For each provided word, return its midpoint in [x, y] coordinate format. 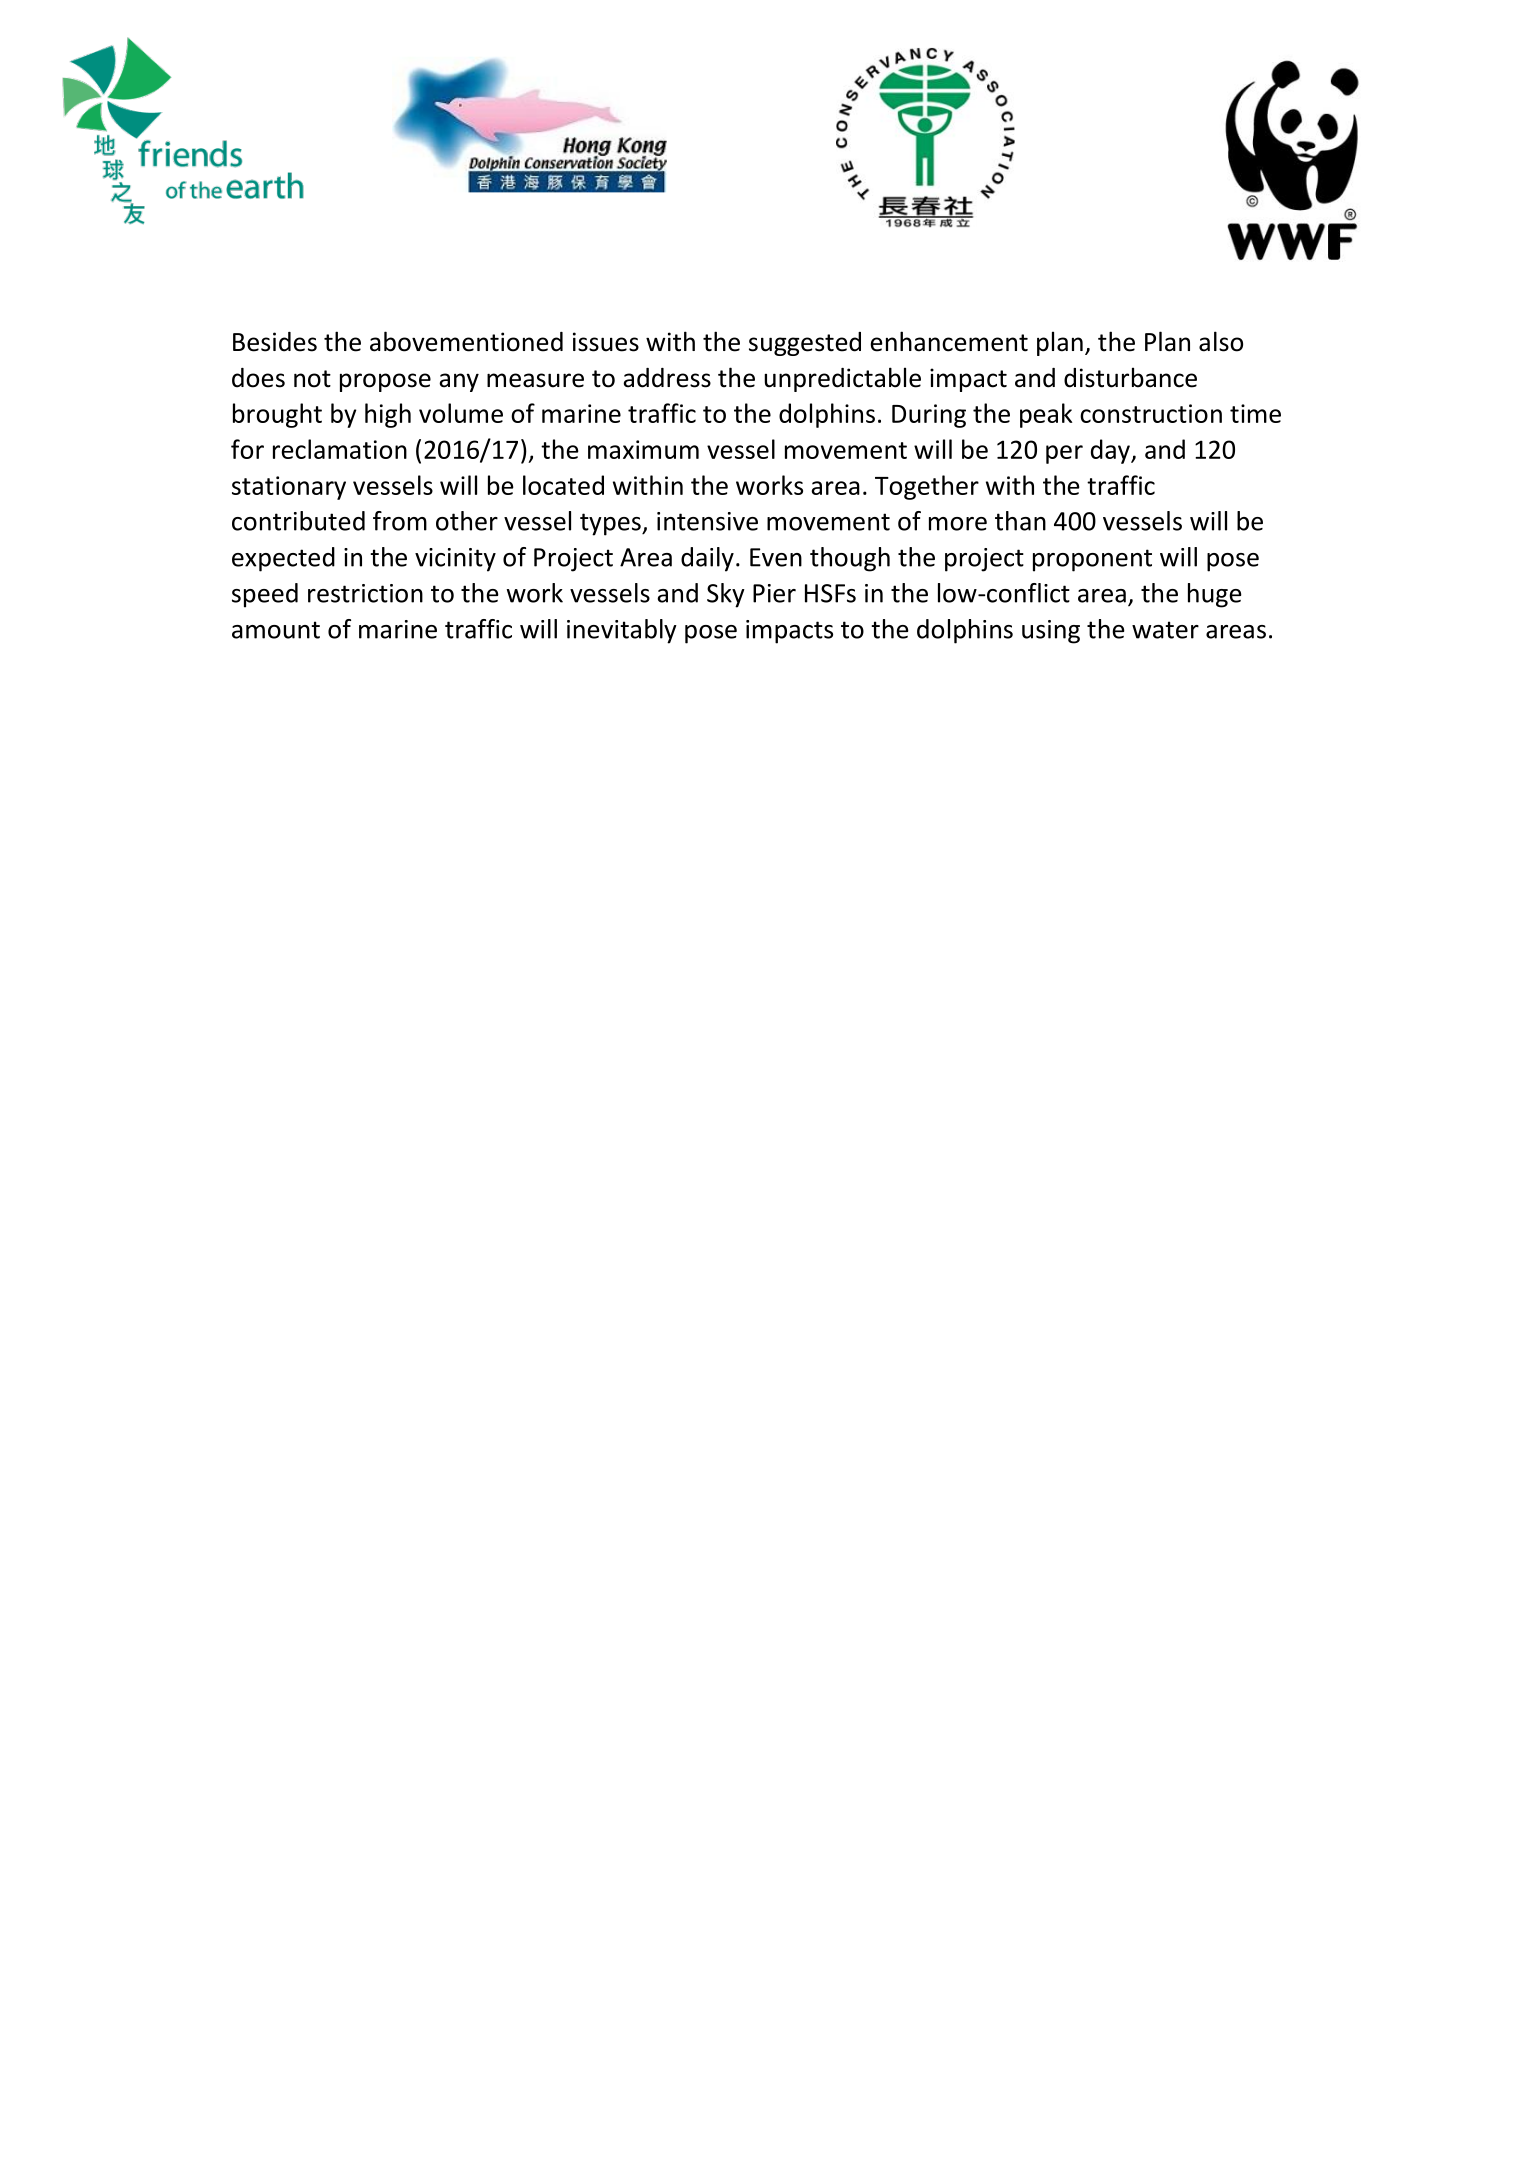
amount [276, 630]
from [400, 521]
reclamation [340, 449]
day [1111, 451]
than [1020, 521]
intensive [707, 521]
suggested [805, 344]
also [1221, 341]
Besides [275, 342]
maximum [643, 449]
